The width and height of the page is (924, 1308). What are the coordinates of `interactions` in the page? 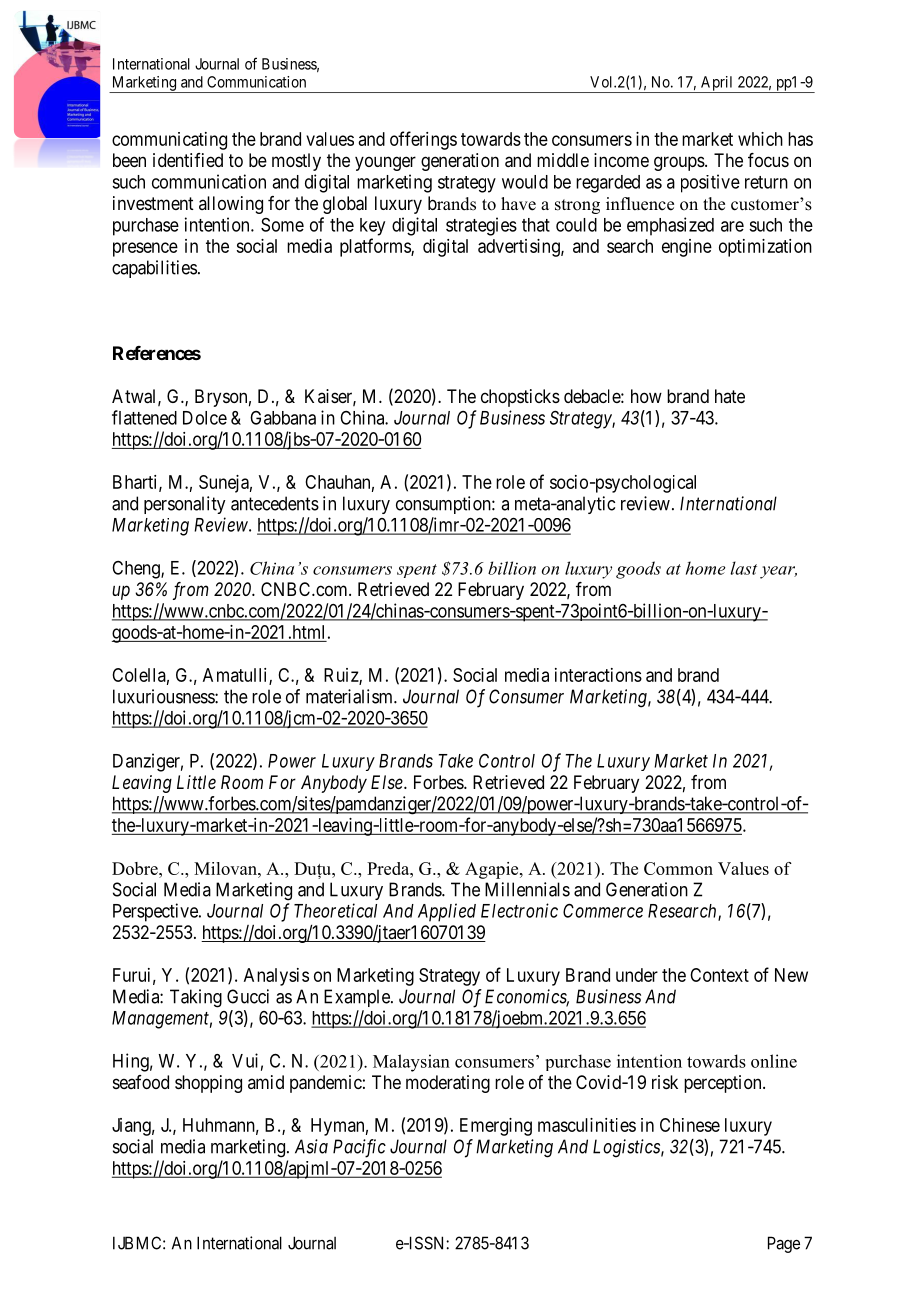 It's located at (598, 675).
